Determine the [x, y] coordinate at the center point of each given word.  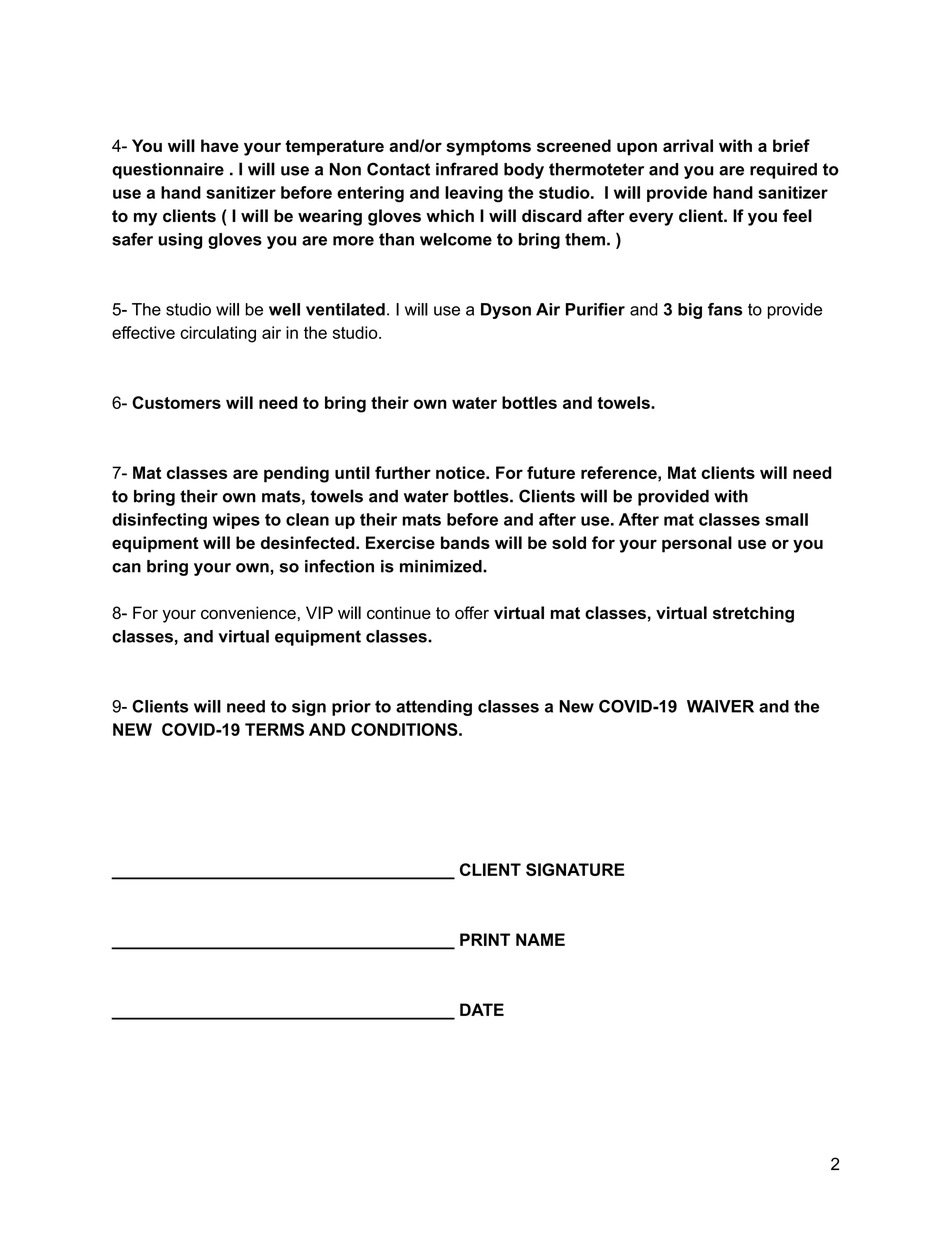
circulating [218, 334]
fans [725, 309]
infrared [467, 169]
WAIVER [720, 706]
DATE [482, 1009]
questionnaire [168, 171]
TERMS [274, 729]
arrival [688, 145]
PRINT [485, 939]
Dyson [506, 311]
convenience [248, 612]
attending [434, 708]
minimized [442, 566]
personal [697, 544]
